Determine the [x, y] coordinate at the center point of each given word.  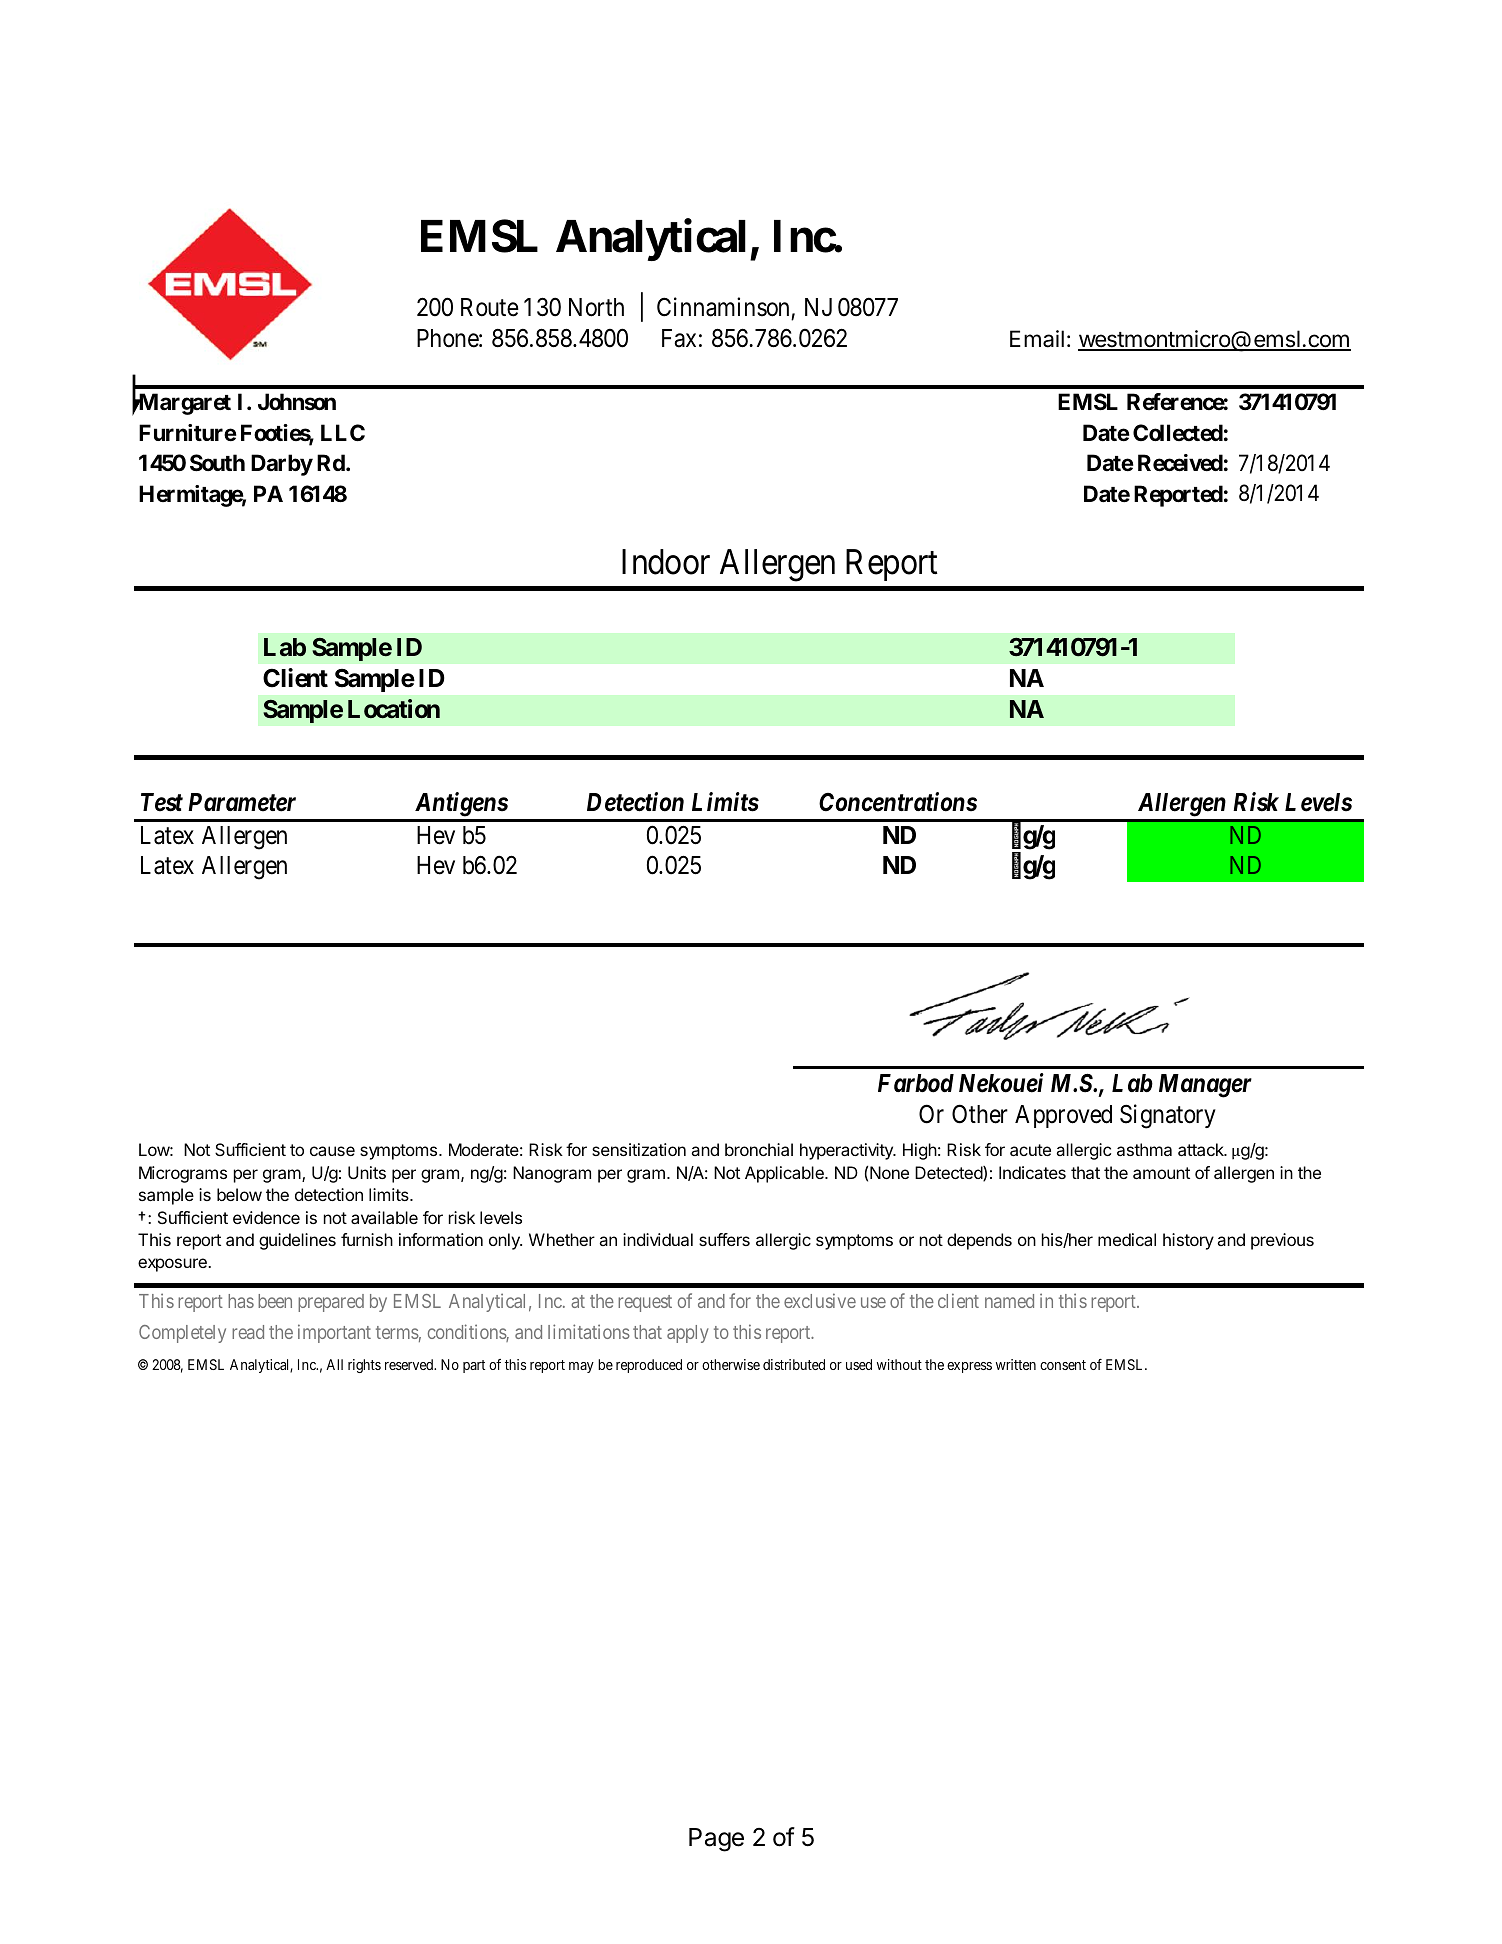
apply [688, 1334]
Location [394, 709]
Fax [679, 338]
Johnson [297, 401]
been [275, 1301]
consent [1063, 1365]
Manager [1205, 1086]
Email [1037, 339]
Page [716, 1840]
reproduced [649, 1366]
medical [1127, 1239]
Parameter [242, 802]
